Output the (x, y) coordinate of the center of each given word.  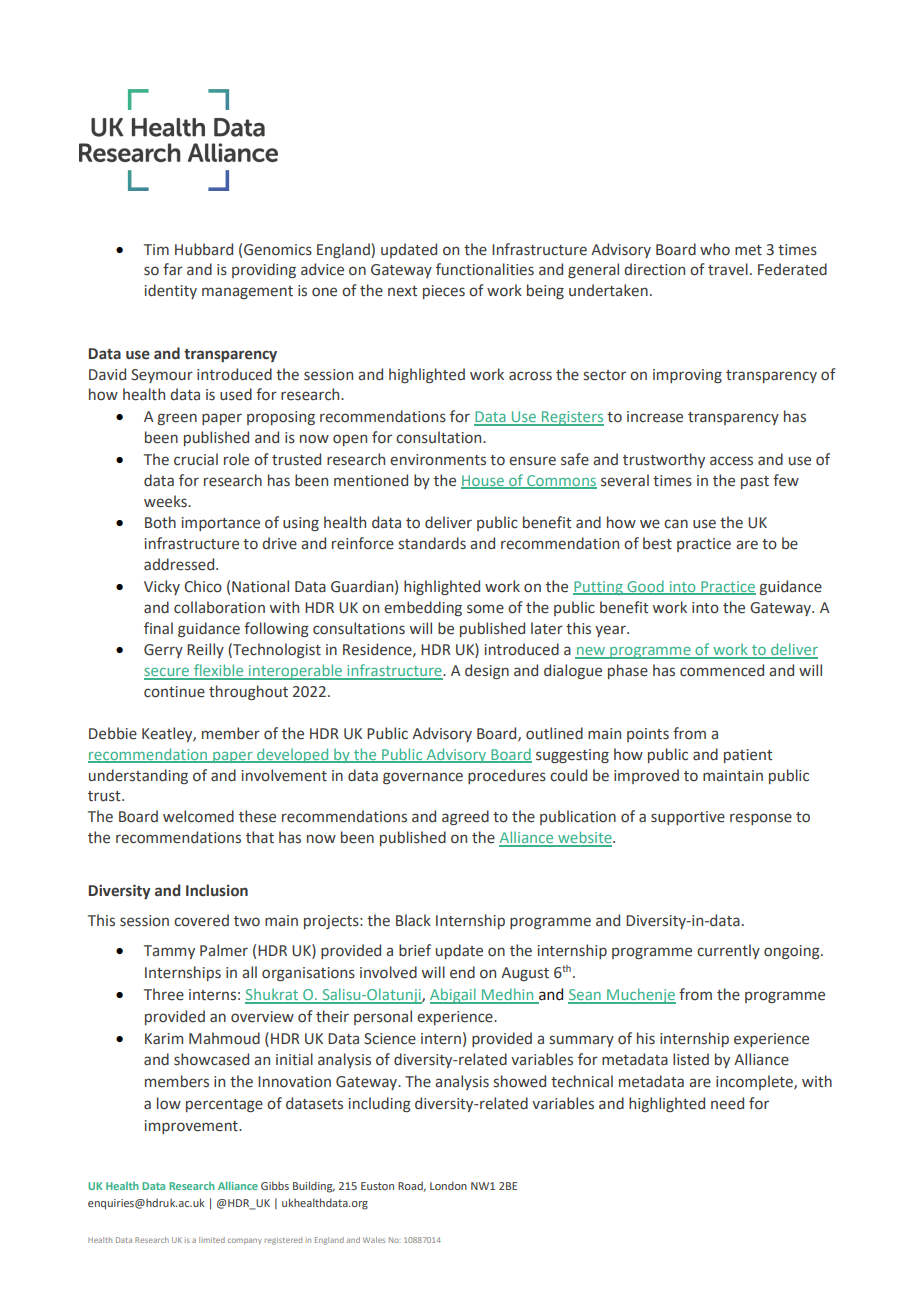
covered (201, 920)
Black (413, 920)
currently (728, 951)
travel (728, 269)
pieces (444, 292)
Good (645, 587)
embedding (423, 608)
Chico (203, 586)
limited (212, 1240)
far (173, 269)
